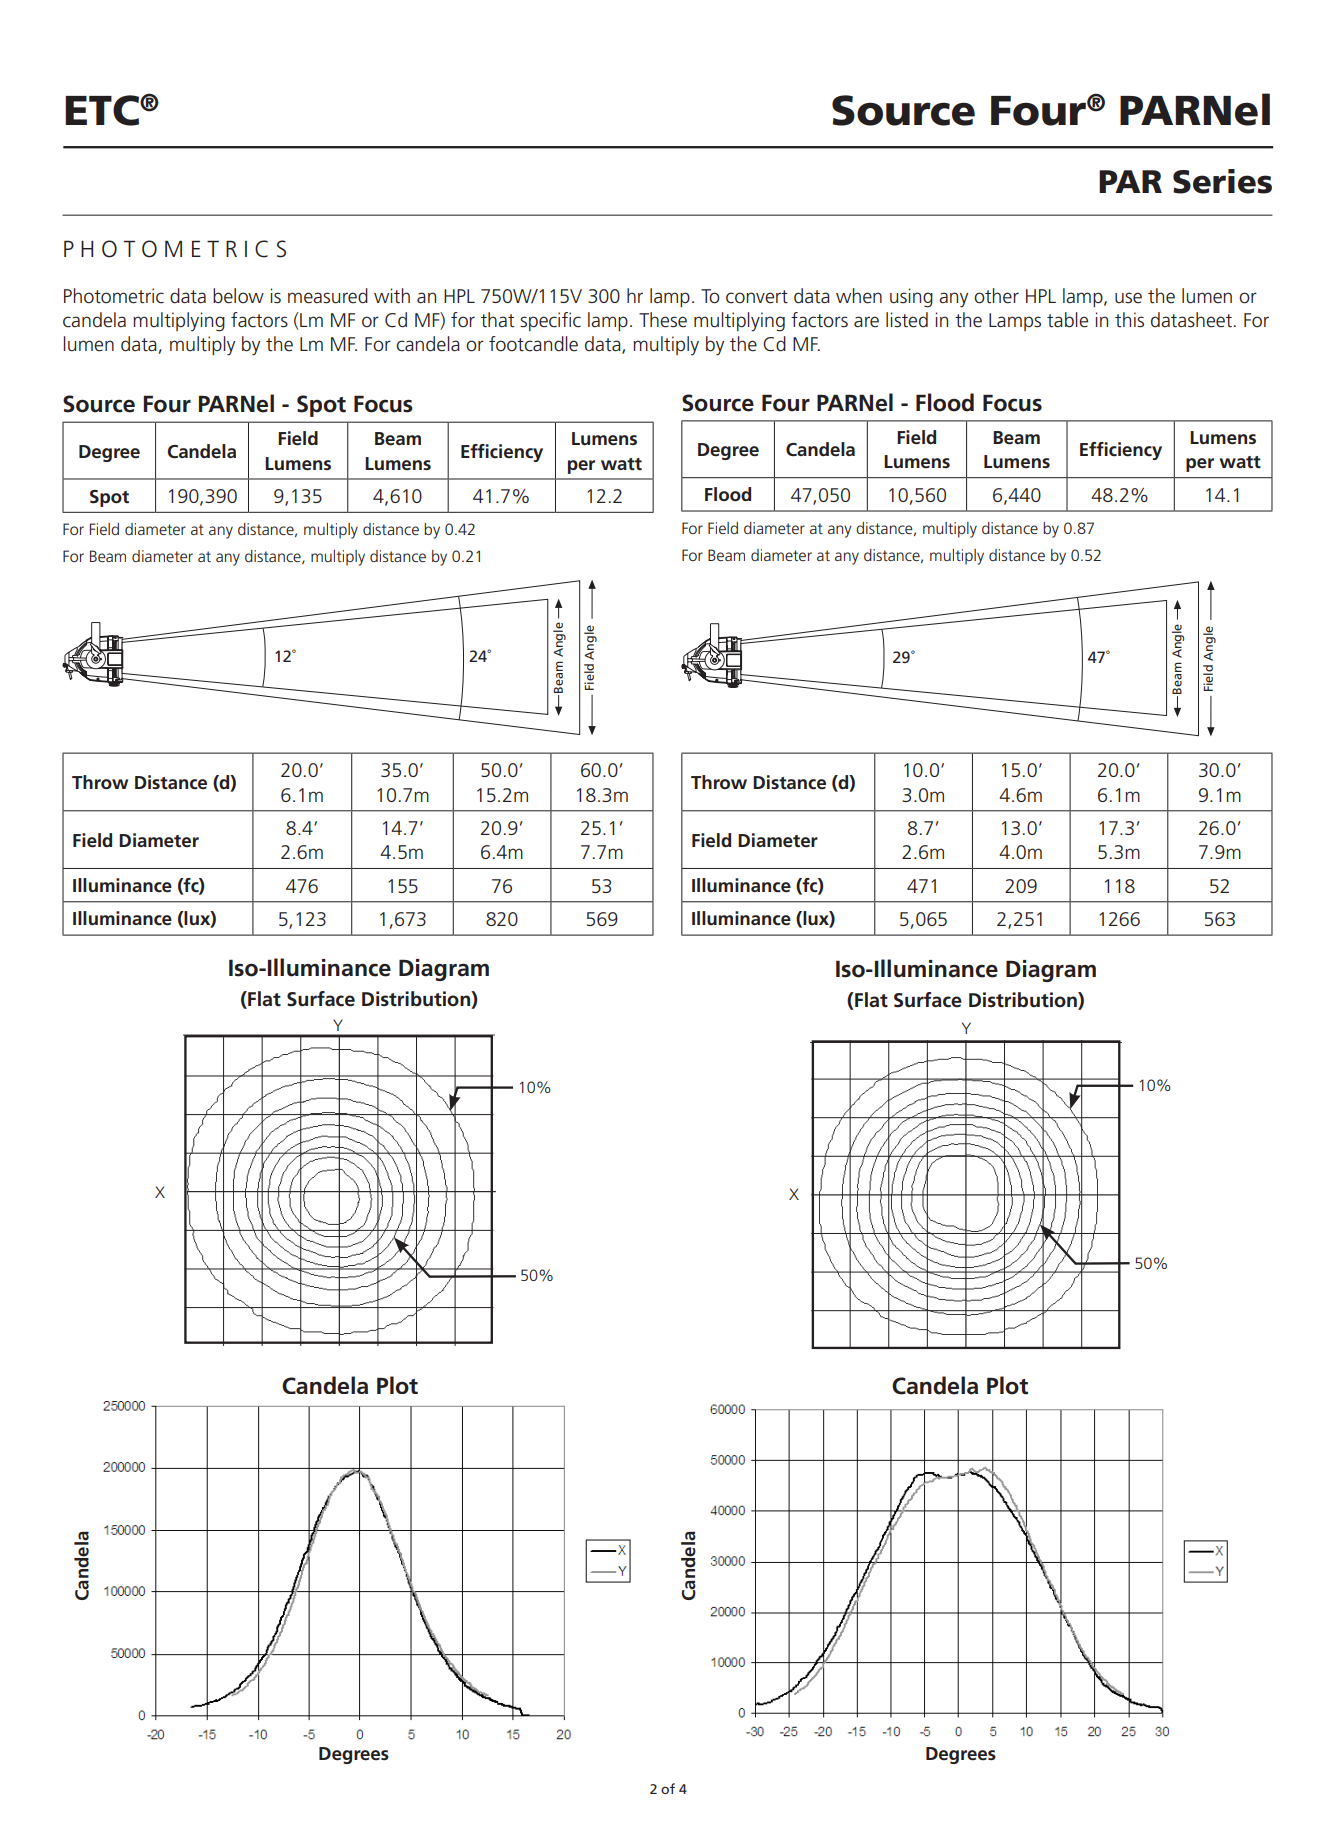  Describe the element at coordinates (1222, 181) in the screenshot. I see `Series` at that location.
